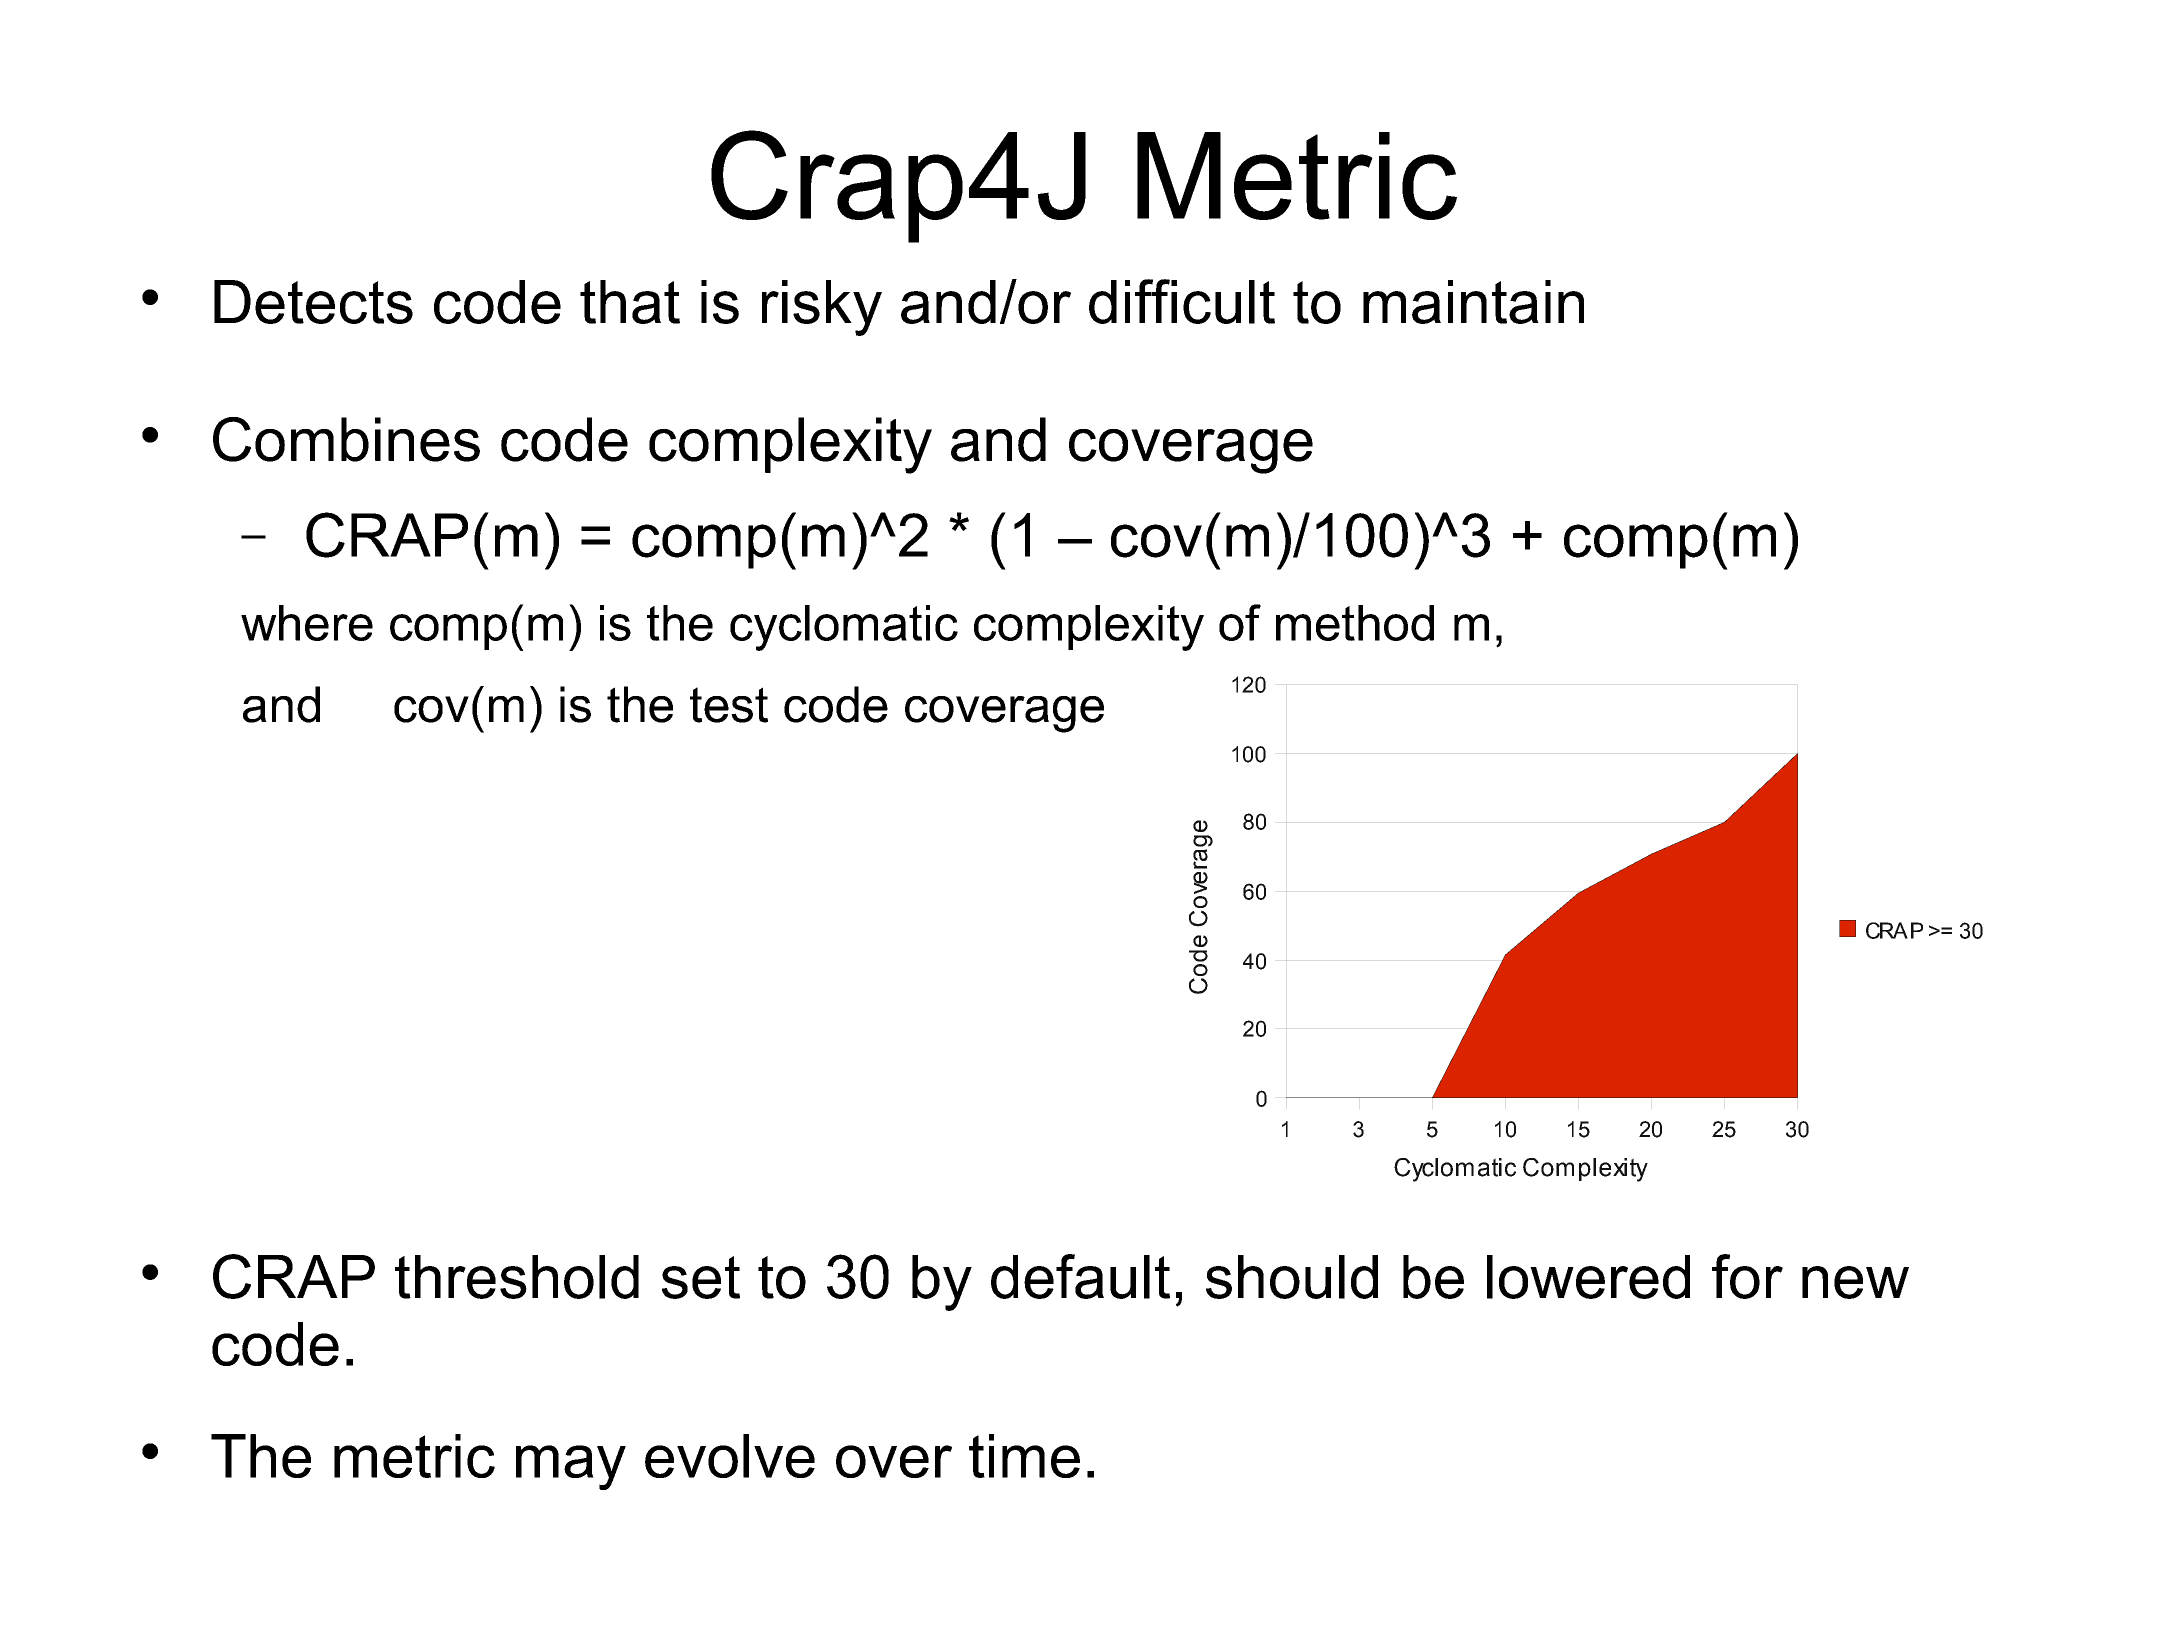  What do you see at coordinates (1182, 301) in the document?
I see `difficult` at bounding box center [1182, 301].
